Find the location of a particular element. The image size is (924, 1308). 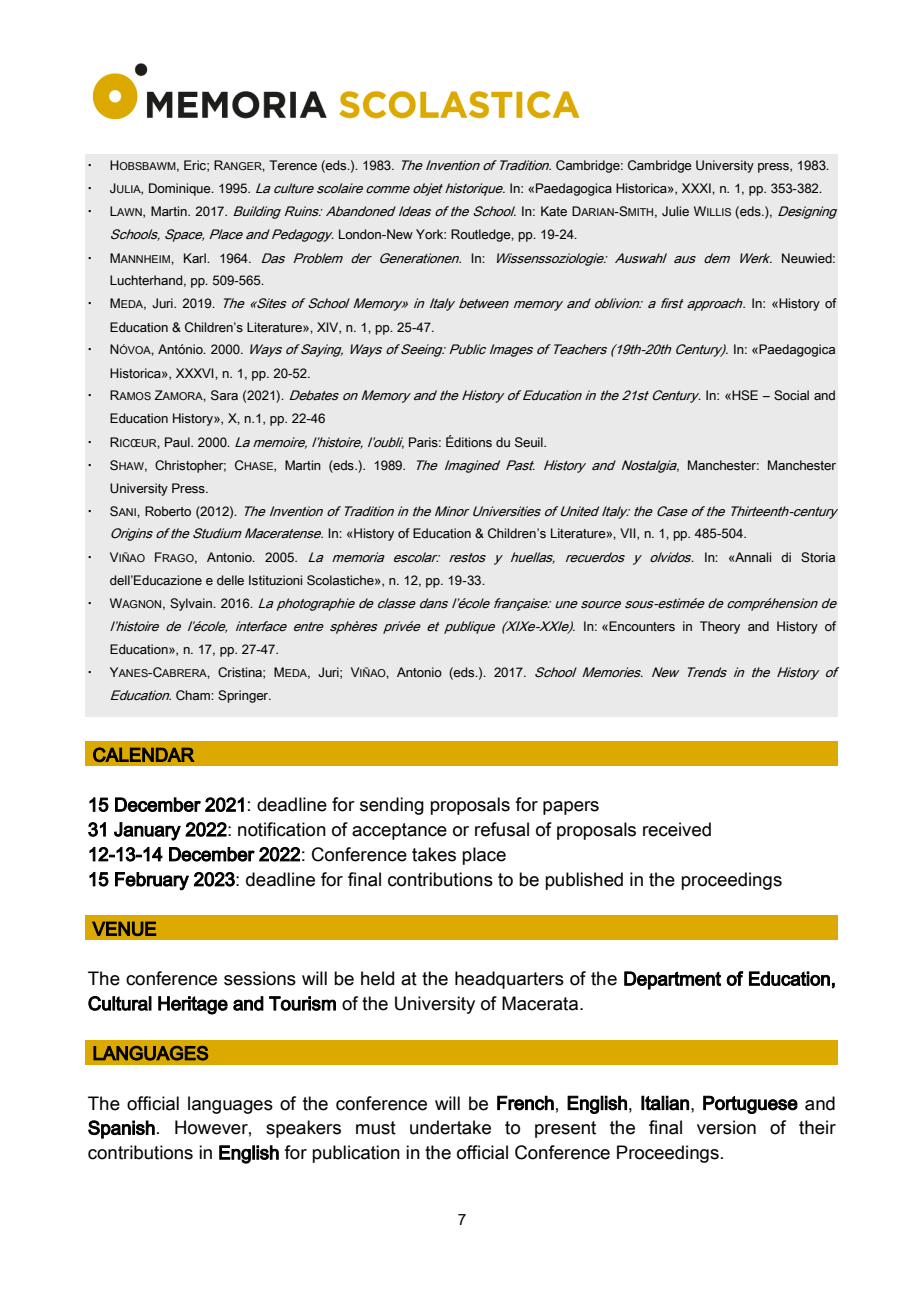

Kate is located at coordinates (554, 211).
